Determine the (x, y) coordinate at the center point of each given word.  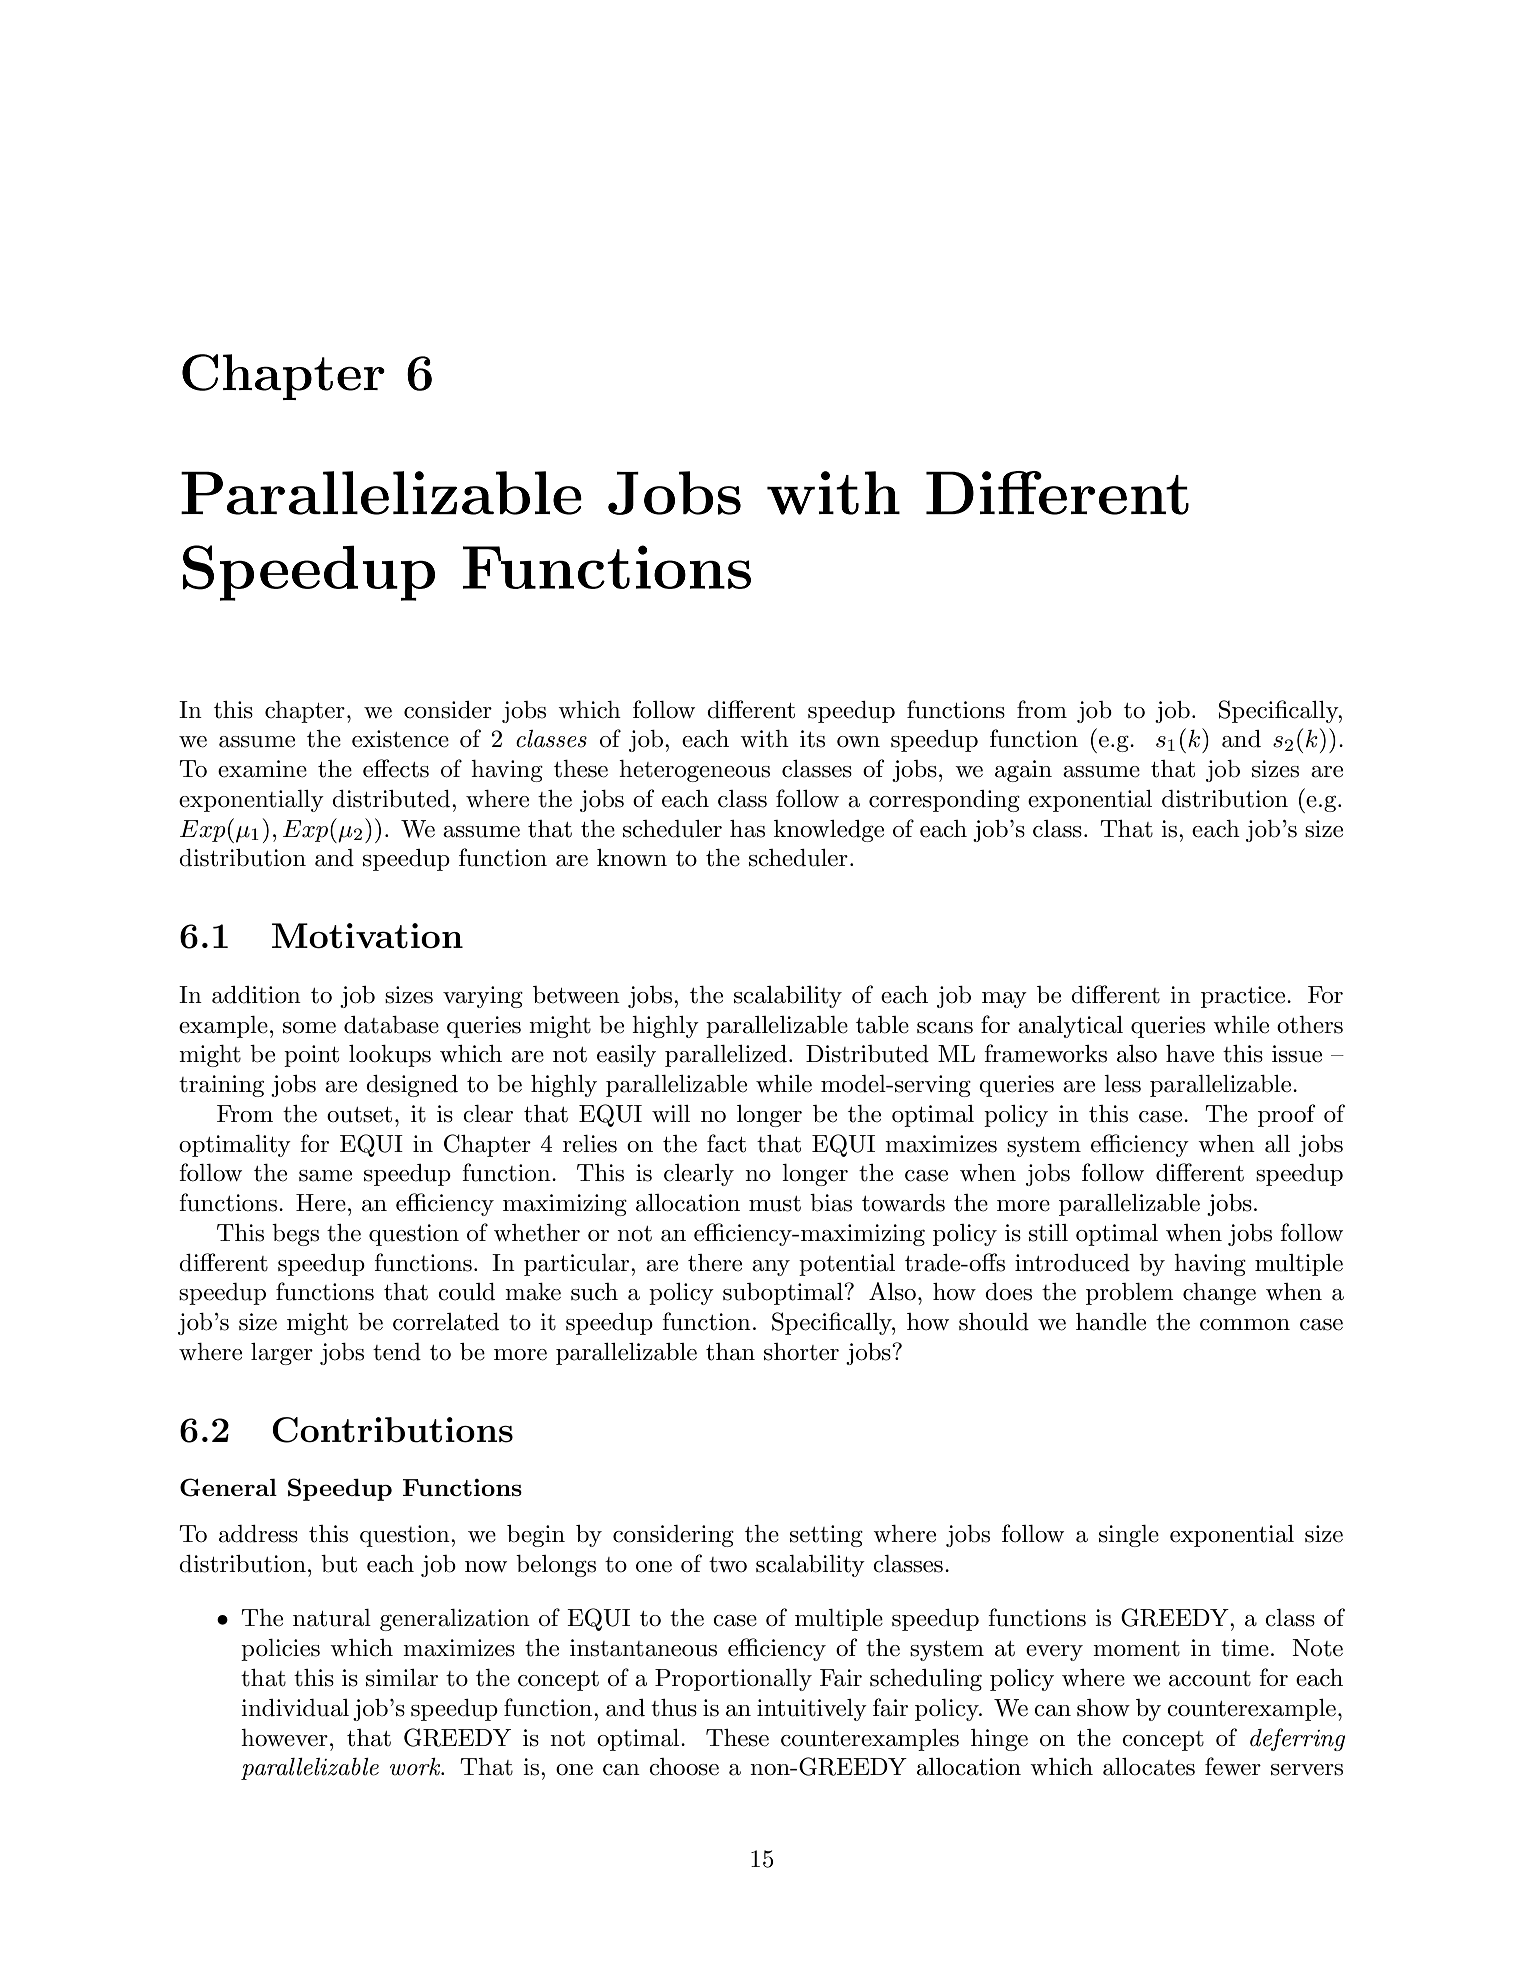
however (284, 1738)
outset (359, 1115)
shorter (801, 1352)
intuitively (812, 1710)
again (1023, 771)
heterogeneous (694, 771)
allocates (1149, 1767)
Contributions (392, 1430)
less (1122, 1084)
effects (396, 768)
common (1245, 1325)
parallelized (726, 1056)
